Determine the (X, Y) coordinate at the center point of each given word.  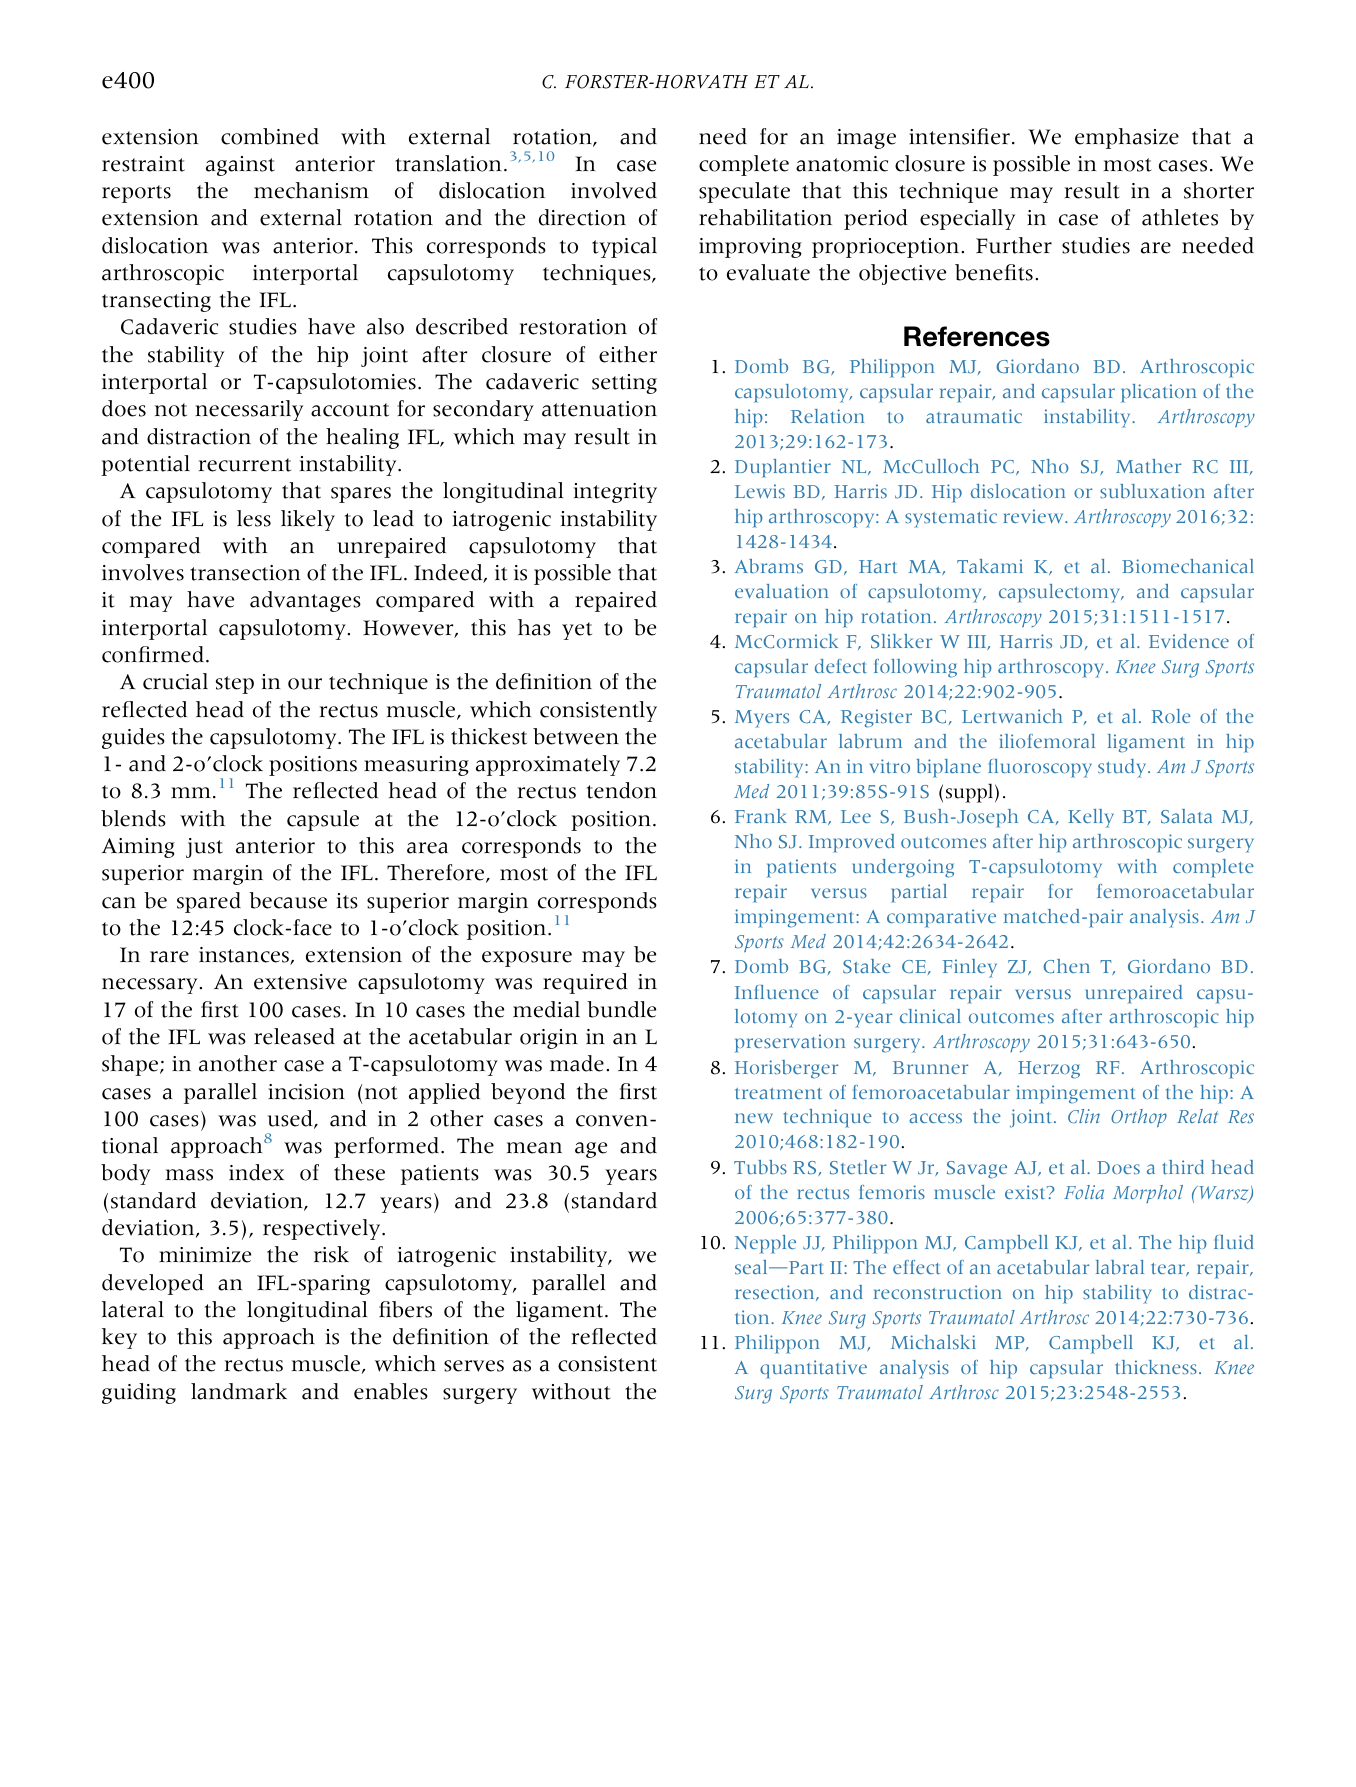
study (1123, 768)
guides (133, 738)
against (240, 166)
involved (614, 190)
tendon (622, 790)
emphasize (1127, 138)
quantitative (813, 1369)
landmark (239, 1391)
